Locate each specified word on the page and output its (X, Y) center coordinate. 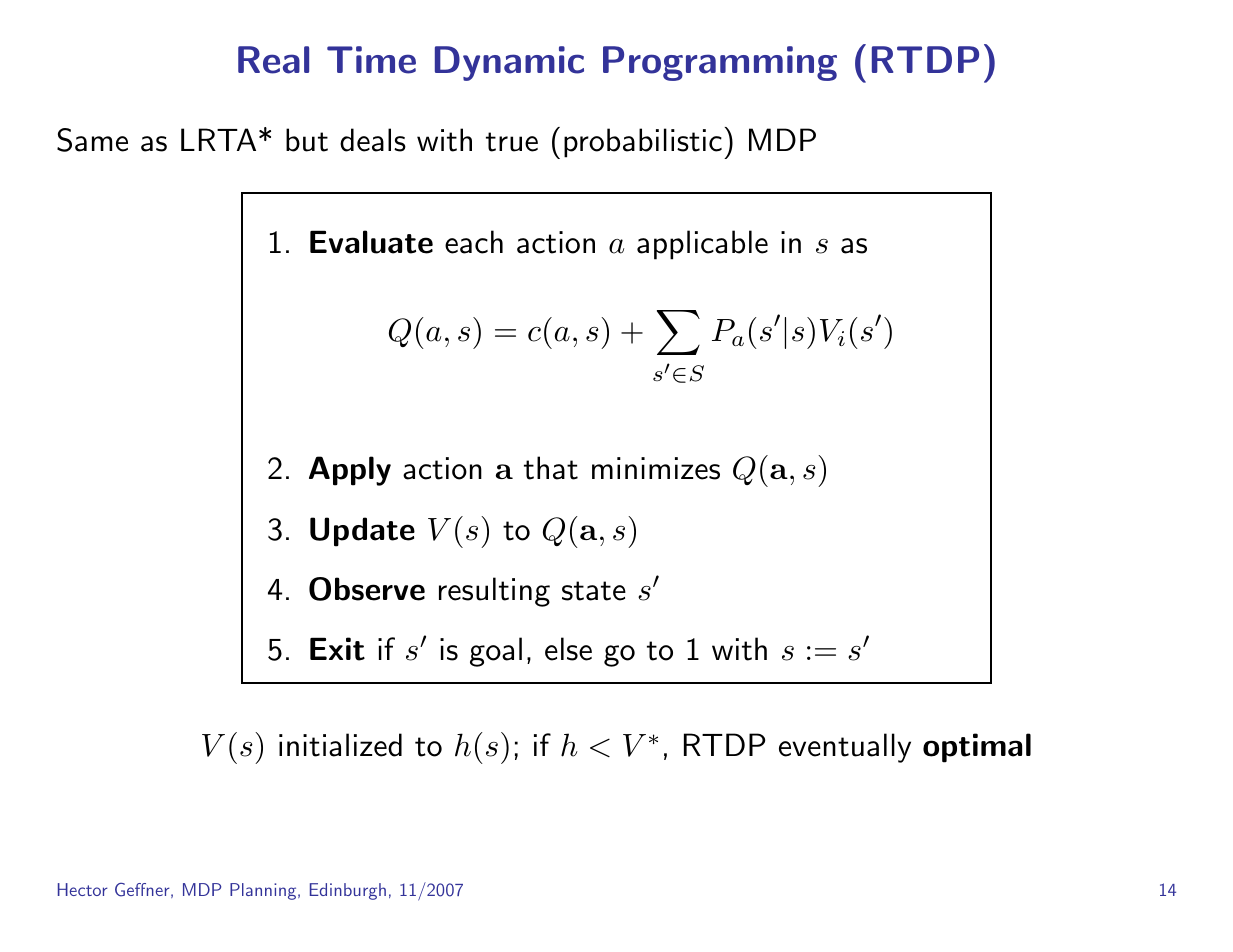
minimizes (656, 468)
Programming (720, 63)
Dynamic (509, 63)
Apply (350, 471)
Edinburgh (348, 891)
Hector (83, 889)
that (551, 468)
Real (273, 60)
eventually (845, 748)
